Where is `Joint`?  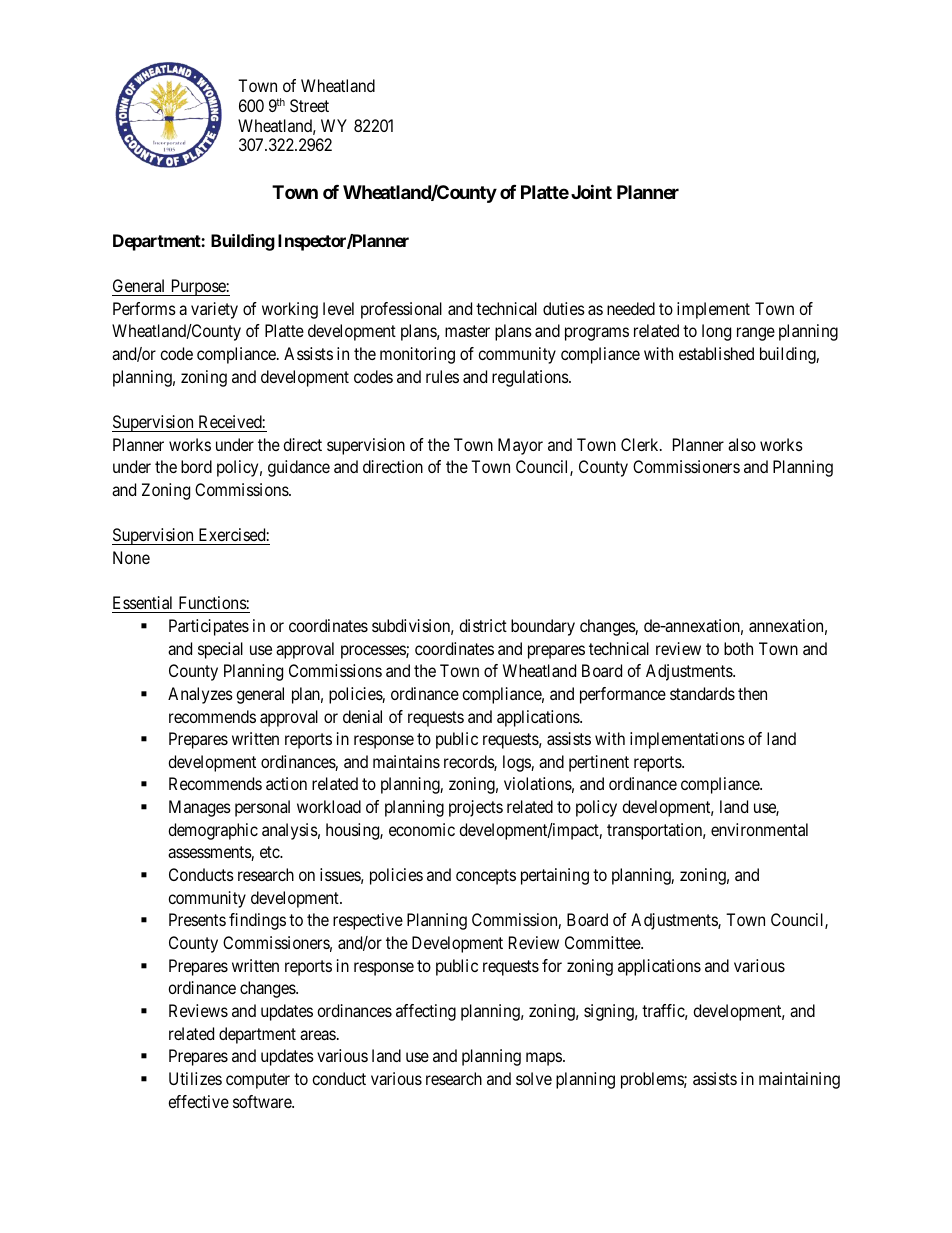
Joint is located at coordinates (591, 191).
